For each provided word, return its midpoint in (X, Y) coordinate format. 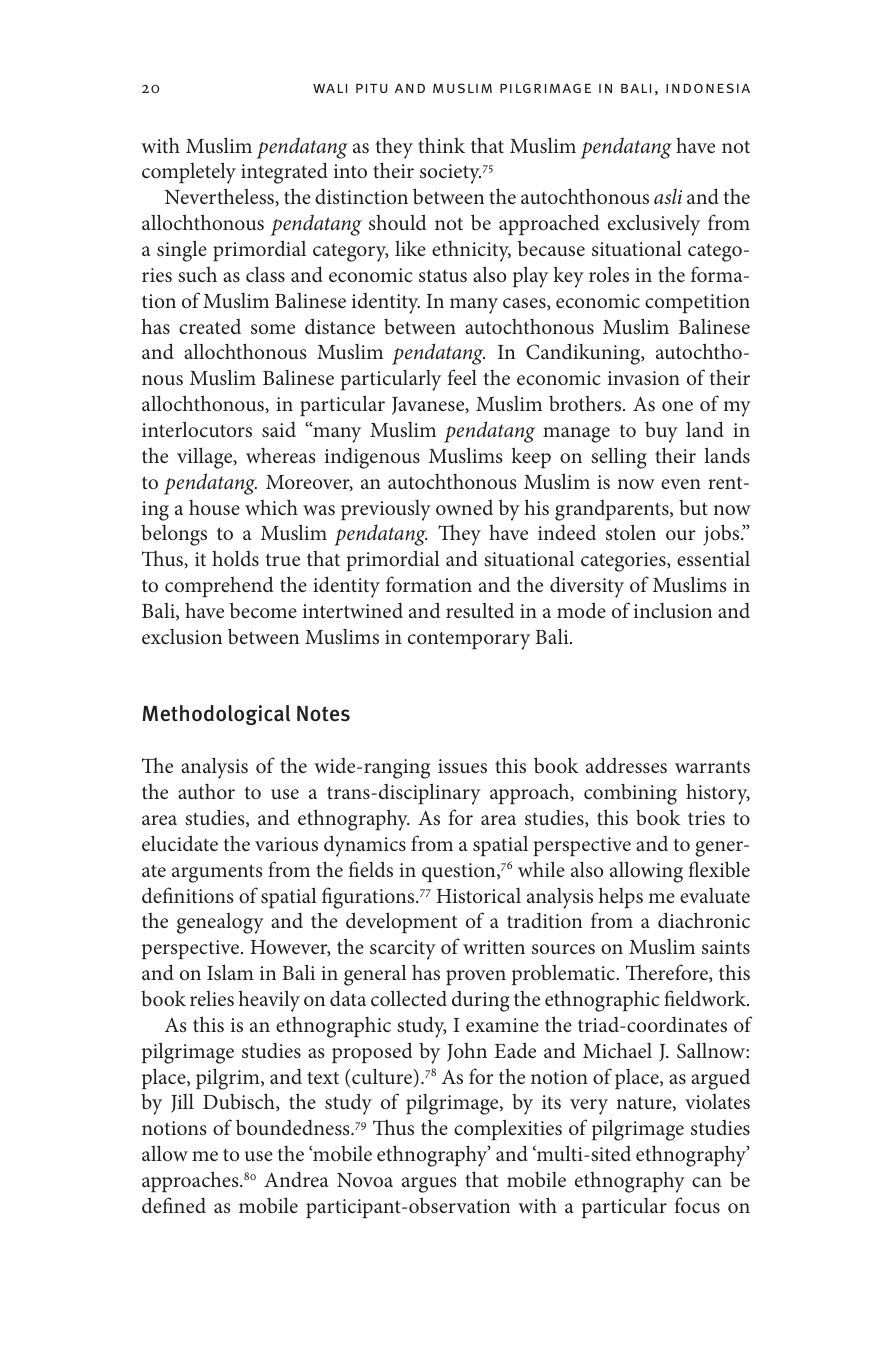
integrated (284, 173)
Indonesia (708, 88)
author (206, 792)
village (206, 458)
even (681, 484)
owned (464, 507)
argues (429, 1185)
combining (630, 794)
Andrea (296, 1179)
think (441, 145)
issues (462, 766)
